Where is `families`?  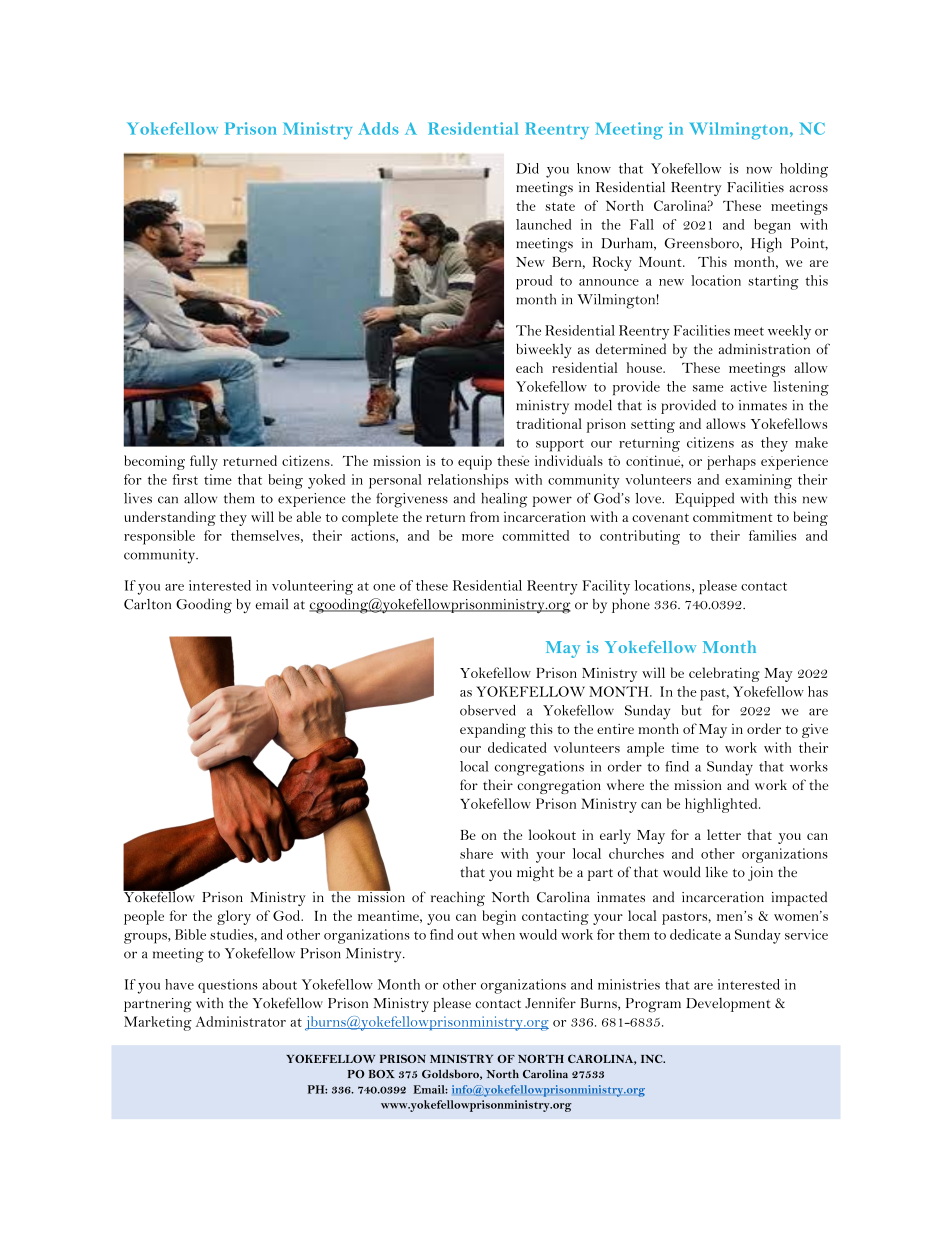 families is located at coordinates (772, 535).
